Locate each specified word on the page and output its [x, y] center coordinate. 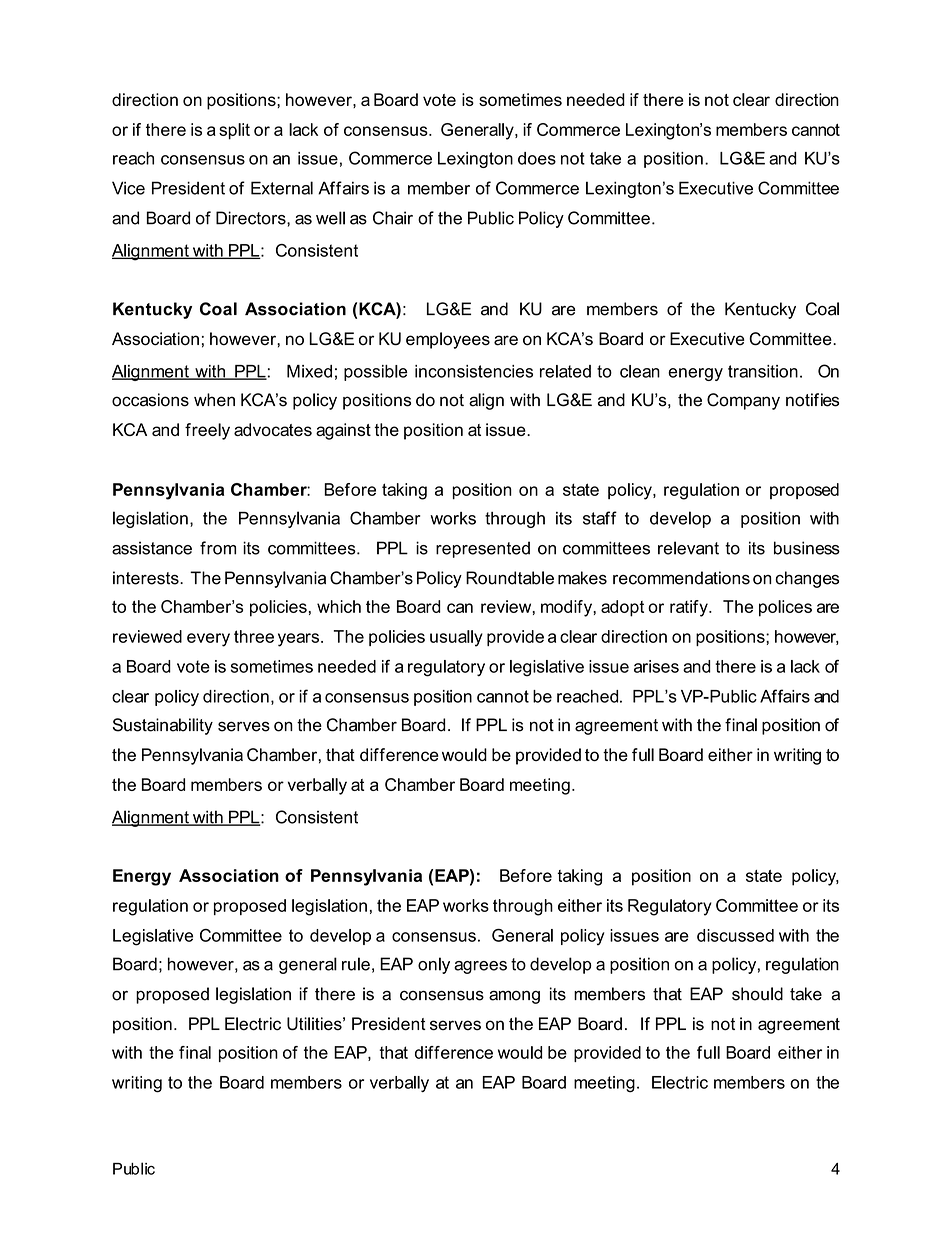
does [537, 158]
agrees [480, 967]
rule [356, 964]
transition [763, 371]
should [757, 994]
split [234, 131]
